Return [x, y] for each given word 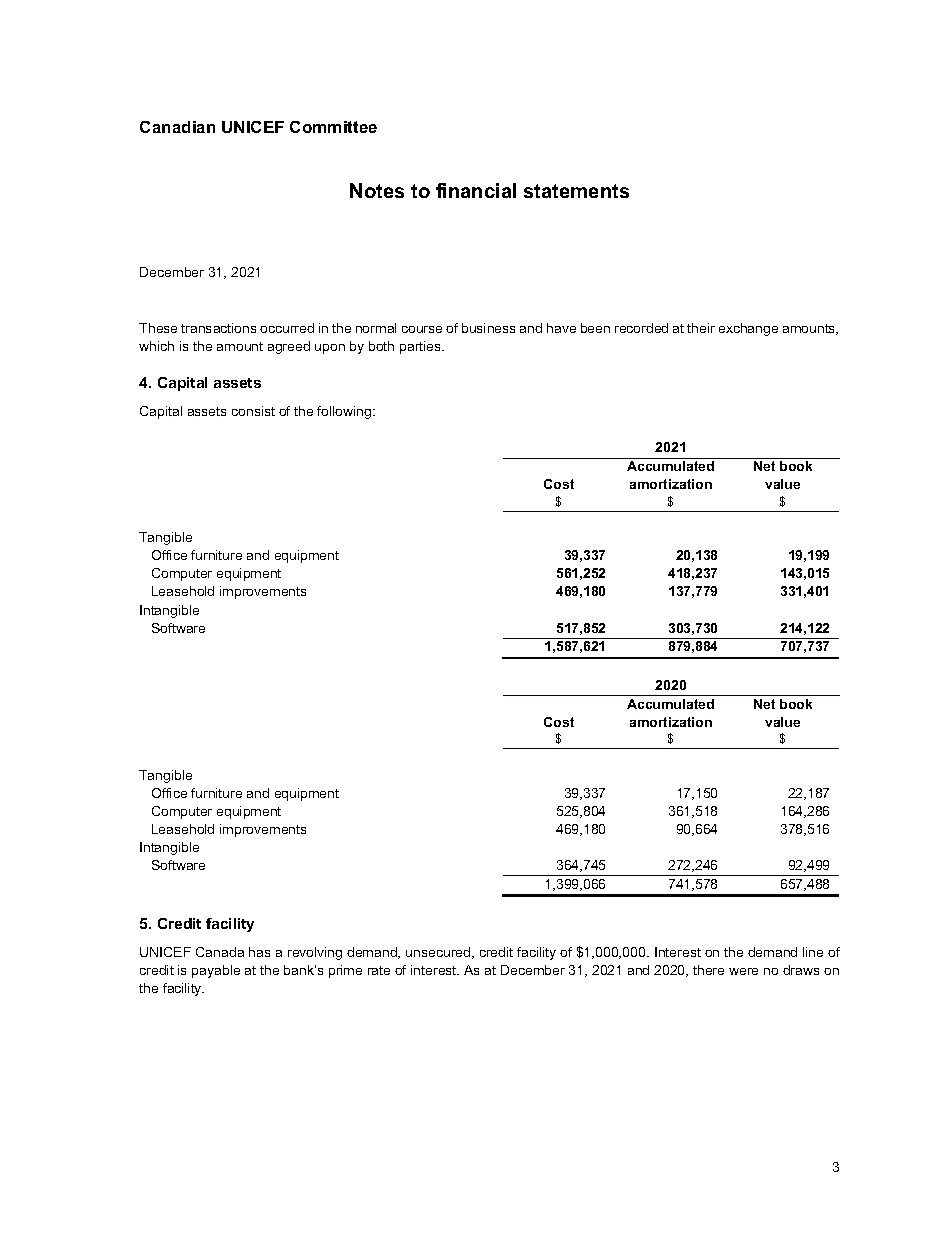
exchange [748, 329]
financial [476, 190]
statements [576, 191]
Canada [220, 952]
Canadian [177, 127]
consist [253, 411]
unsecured [439, 953]
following [345, 412]
